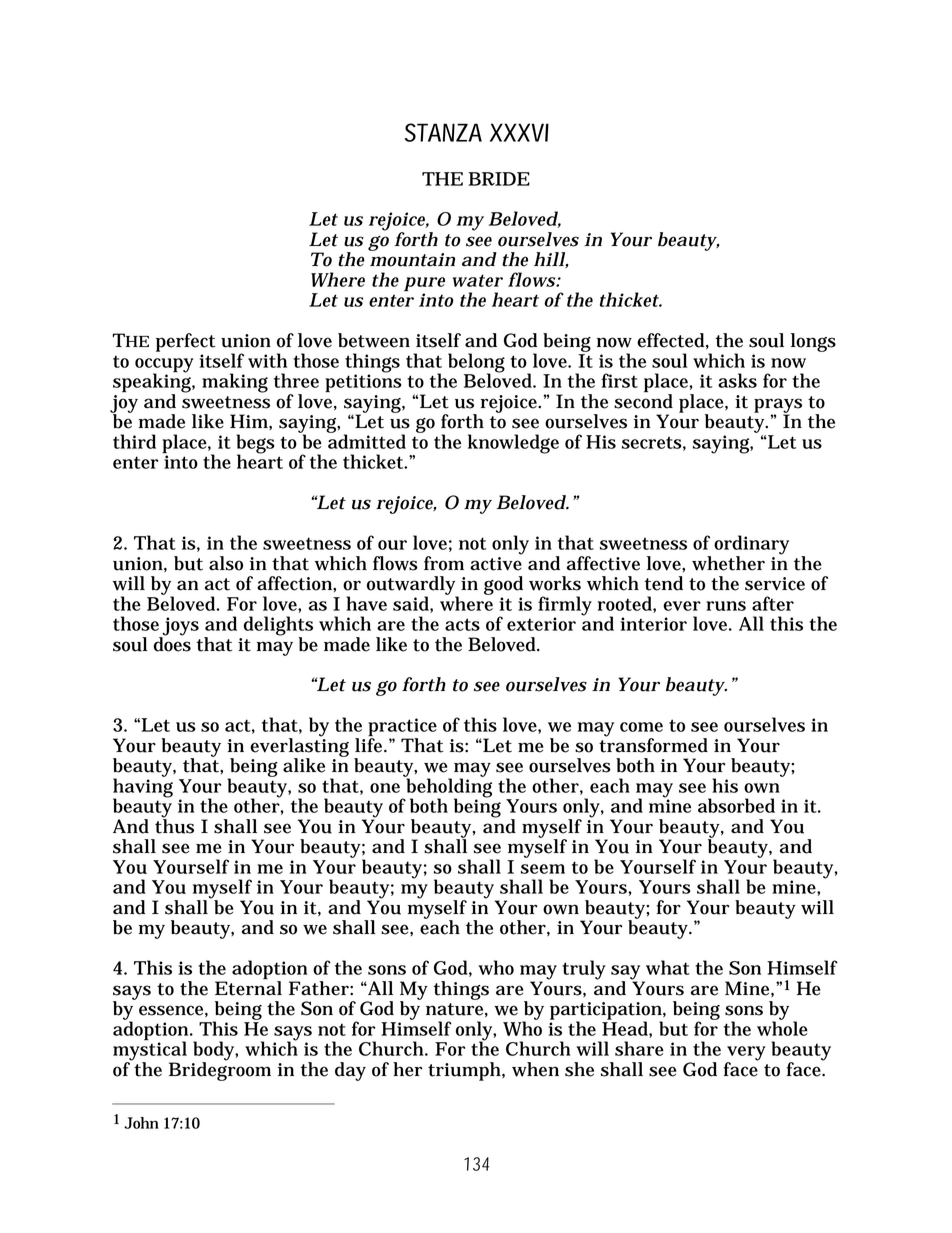  I want to click on John, so click(141, 1123).
